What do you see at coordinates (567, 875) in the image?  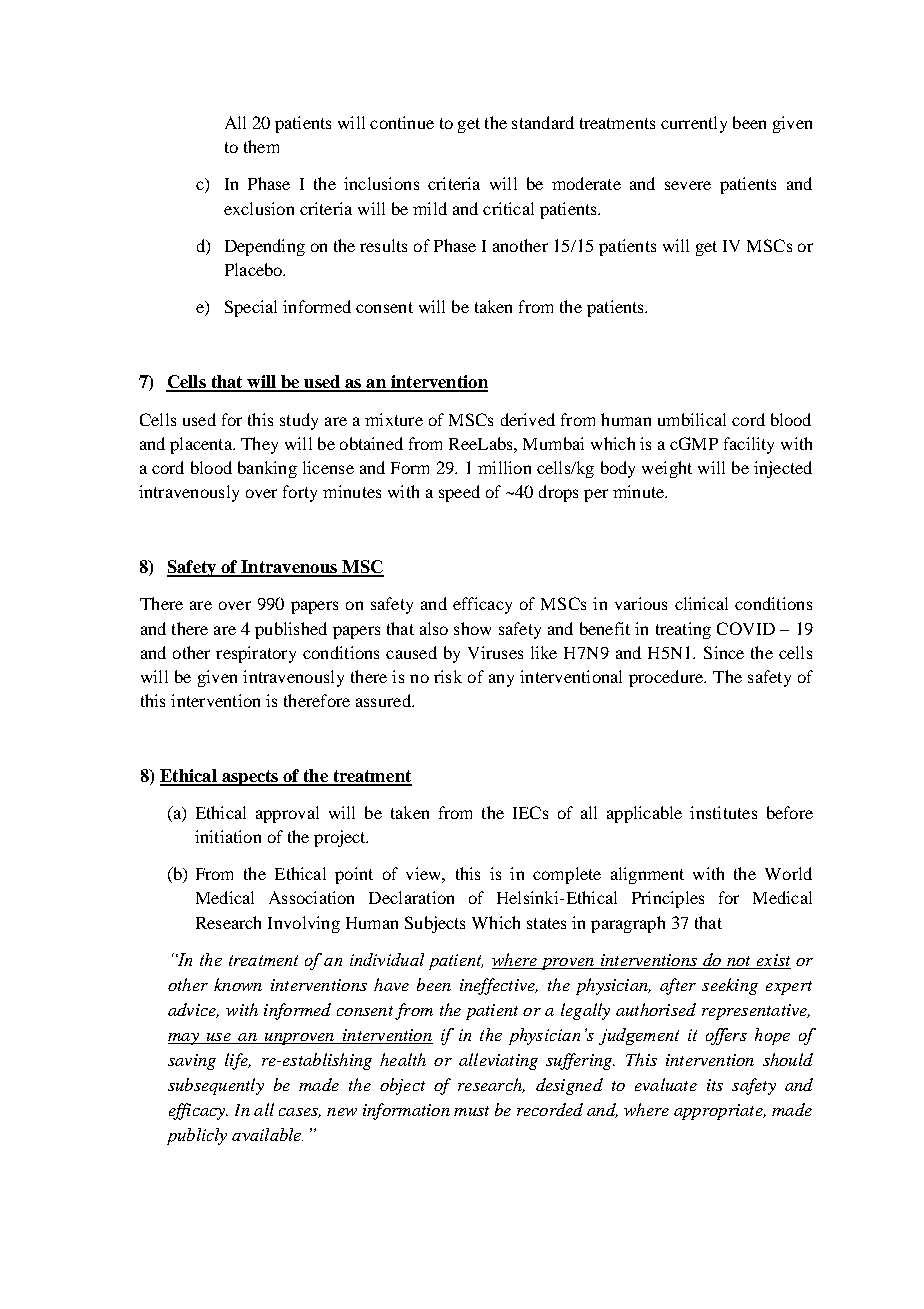 I see `complete` at bounding box center [567, 875].
